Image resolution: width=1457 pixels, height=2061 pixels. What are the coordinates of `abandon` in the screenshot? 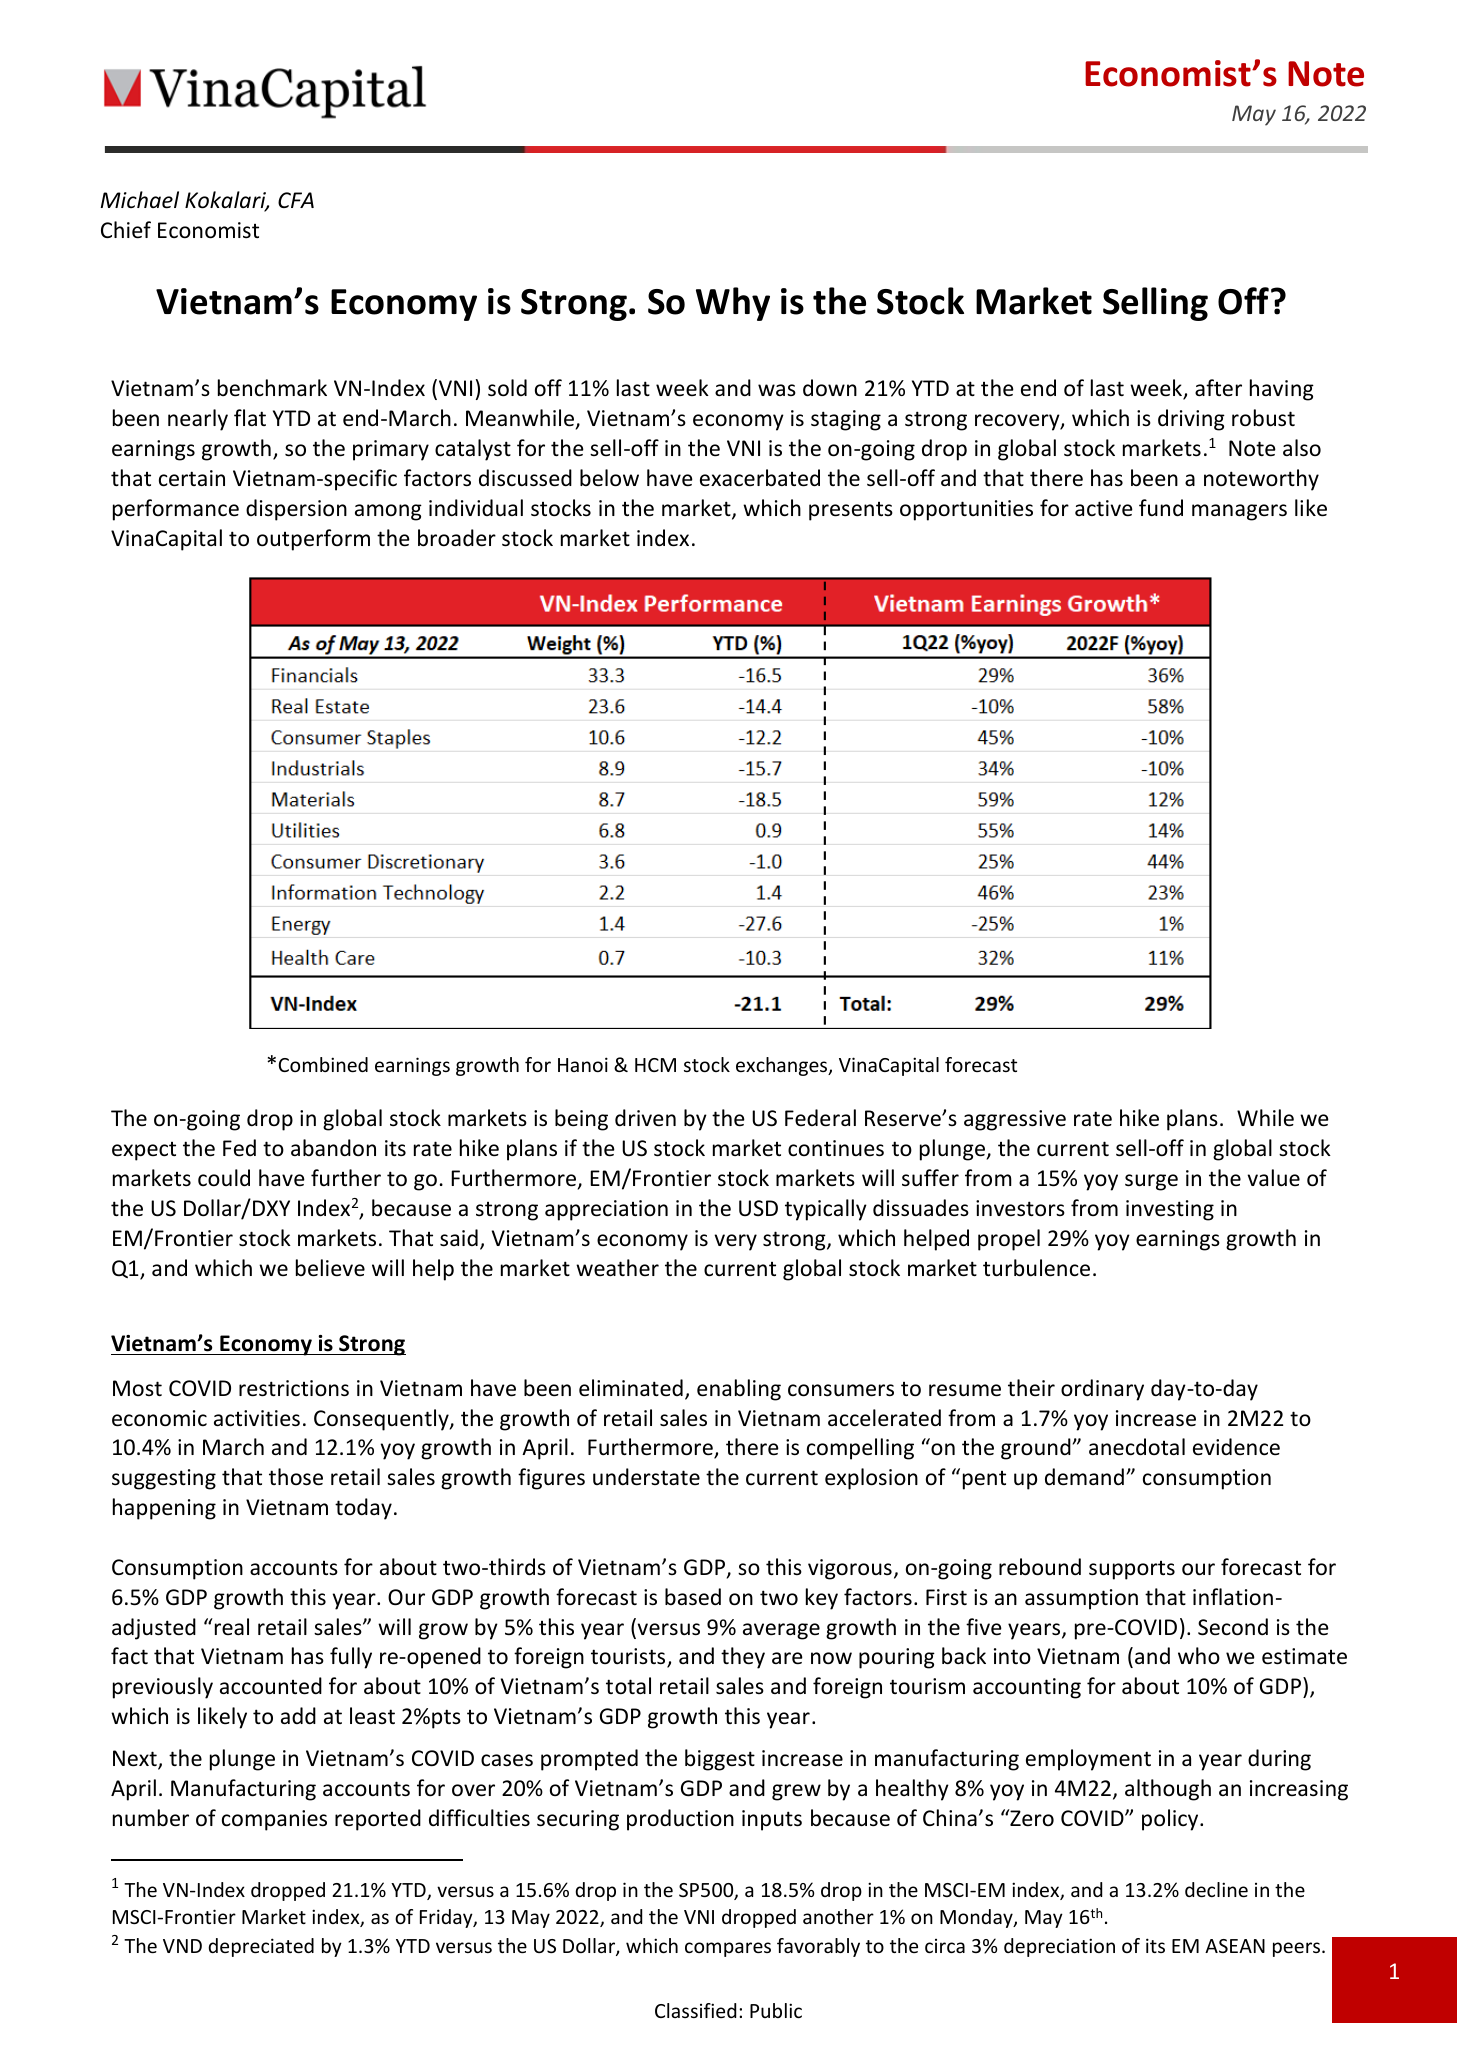 It's located at (333, 1148).
